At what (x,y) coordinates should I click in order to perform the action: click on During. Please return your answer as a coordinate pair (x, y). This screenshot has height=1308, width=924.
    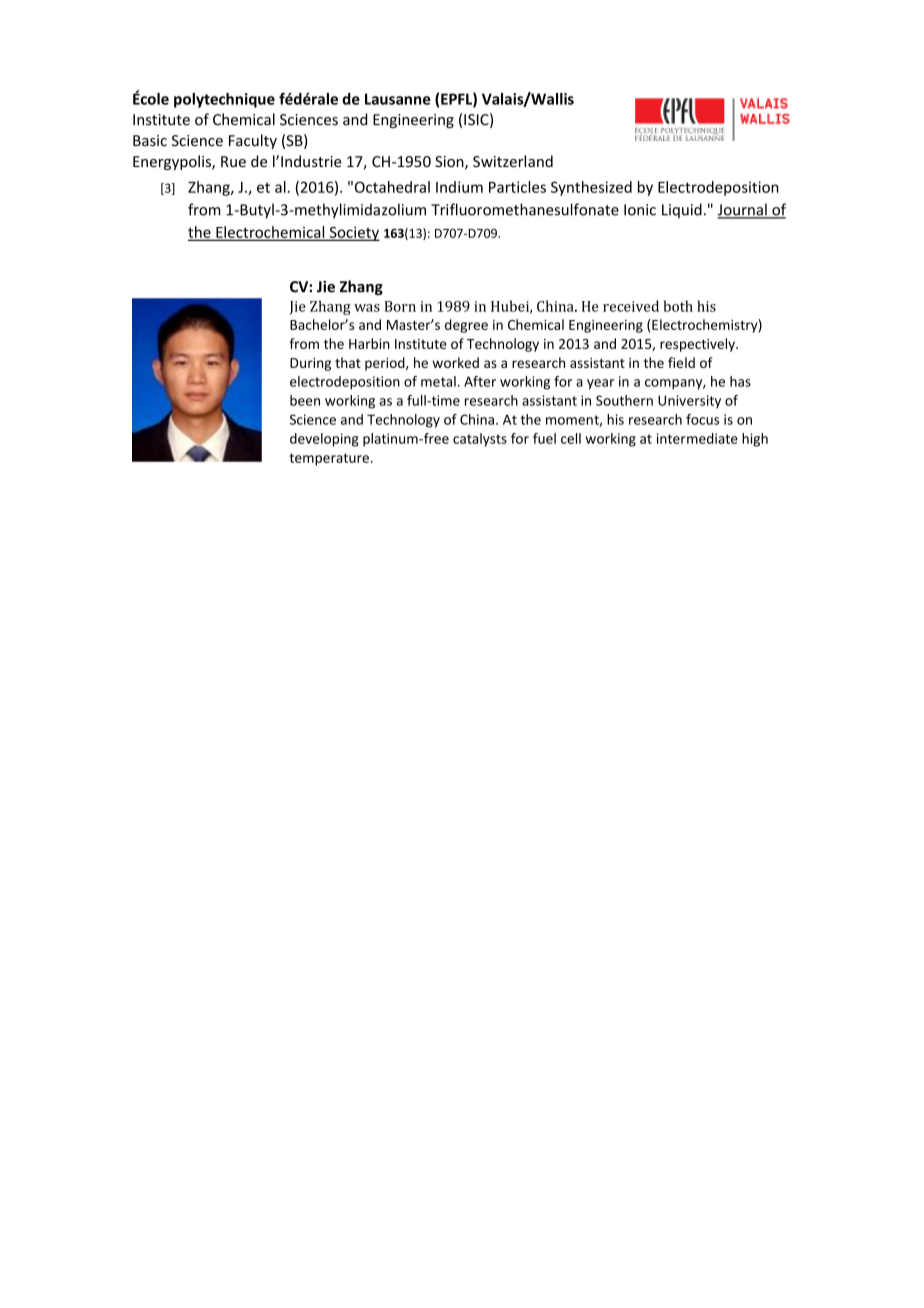
    Looking at the image, I should click on (310, 364).
